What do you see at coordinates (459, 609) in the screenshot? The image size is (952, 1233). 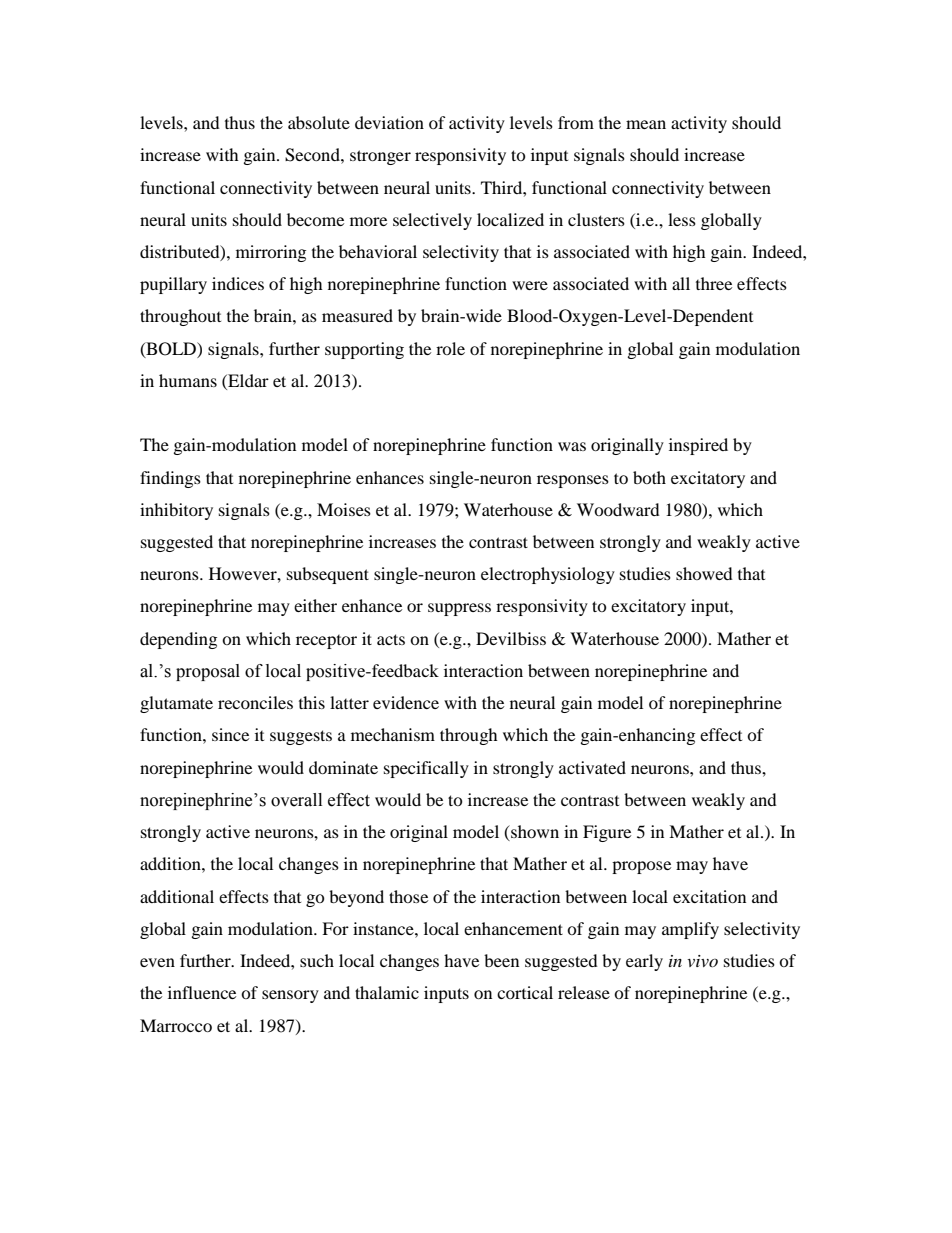 I see `suppress` at bounding box center [459, 609].
